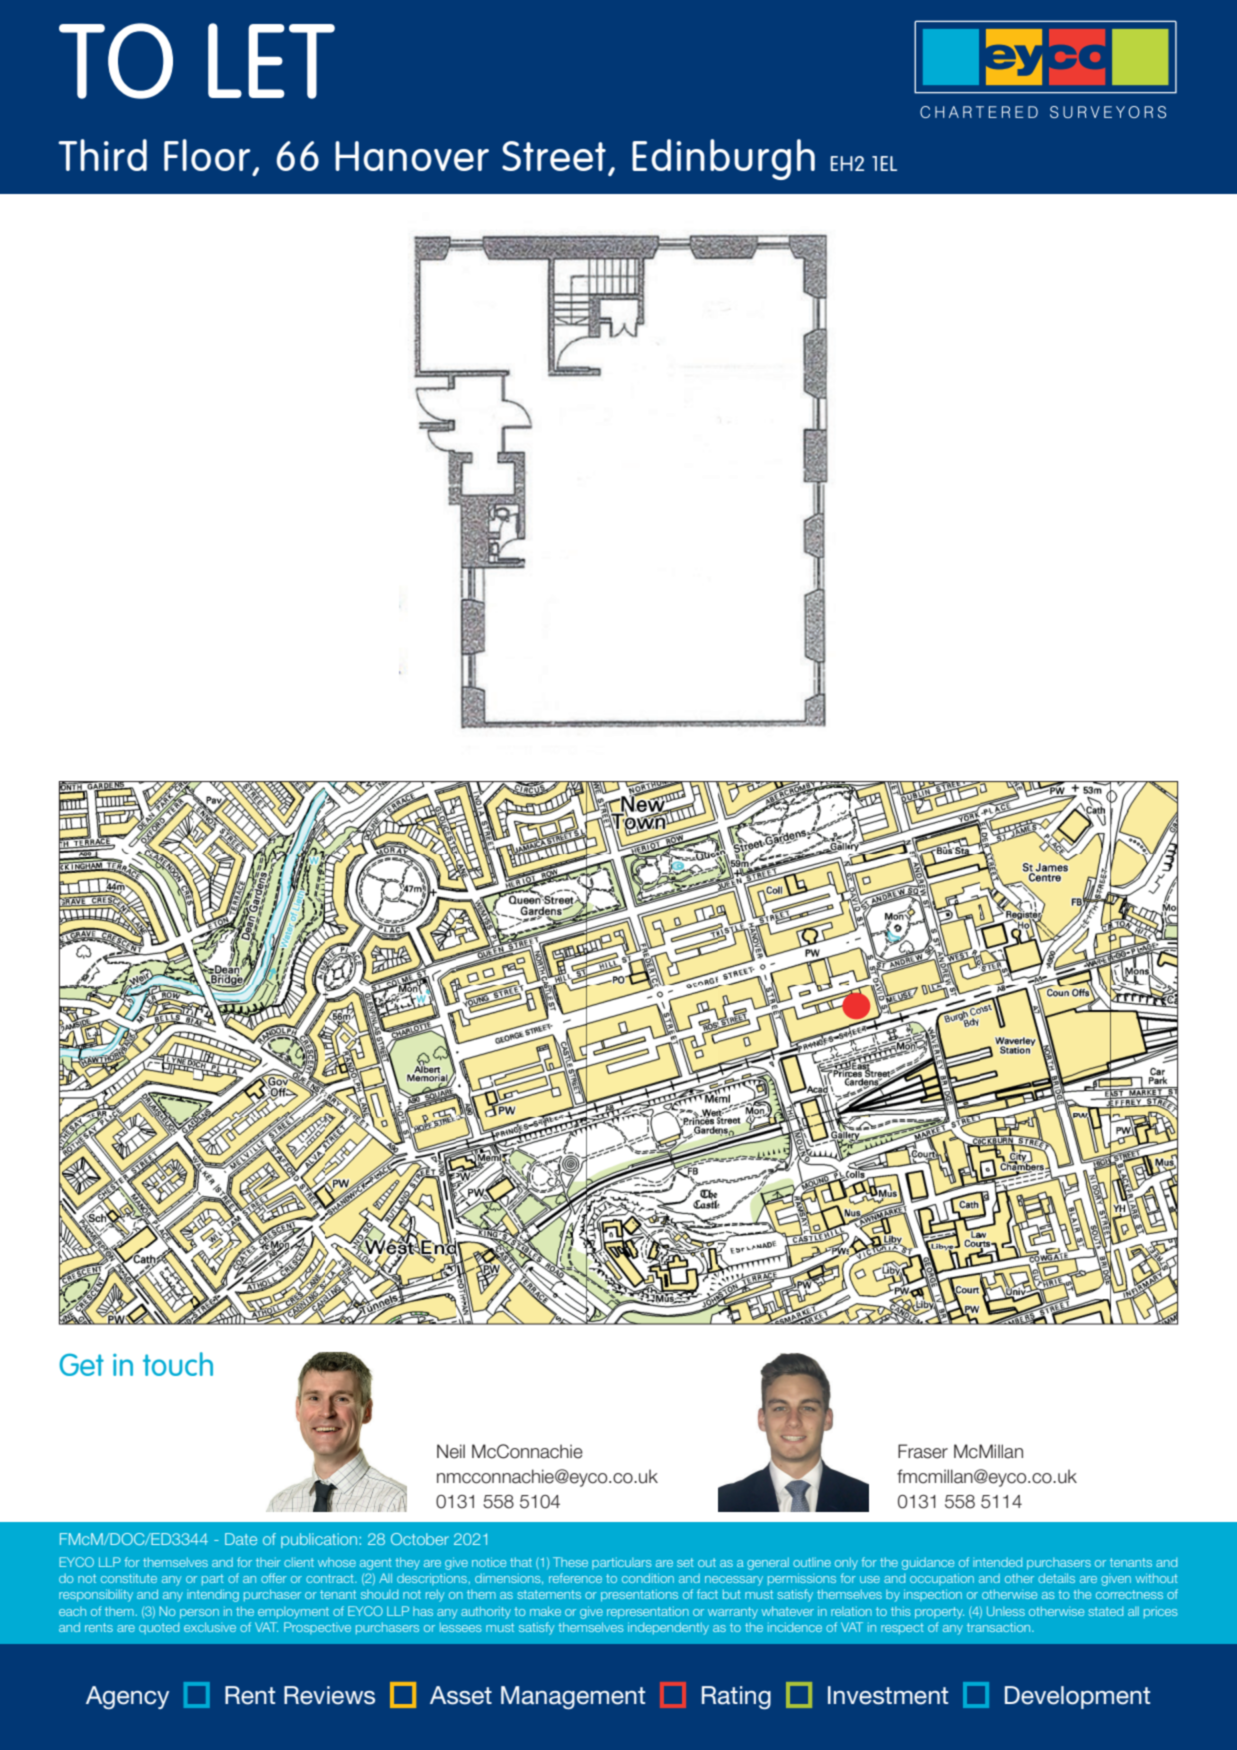 Image resolution: width=1237 pixels, height=1750 pixels. I want to click on Street, so click(554, 156).
